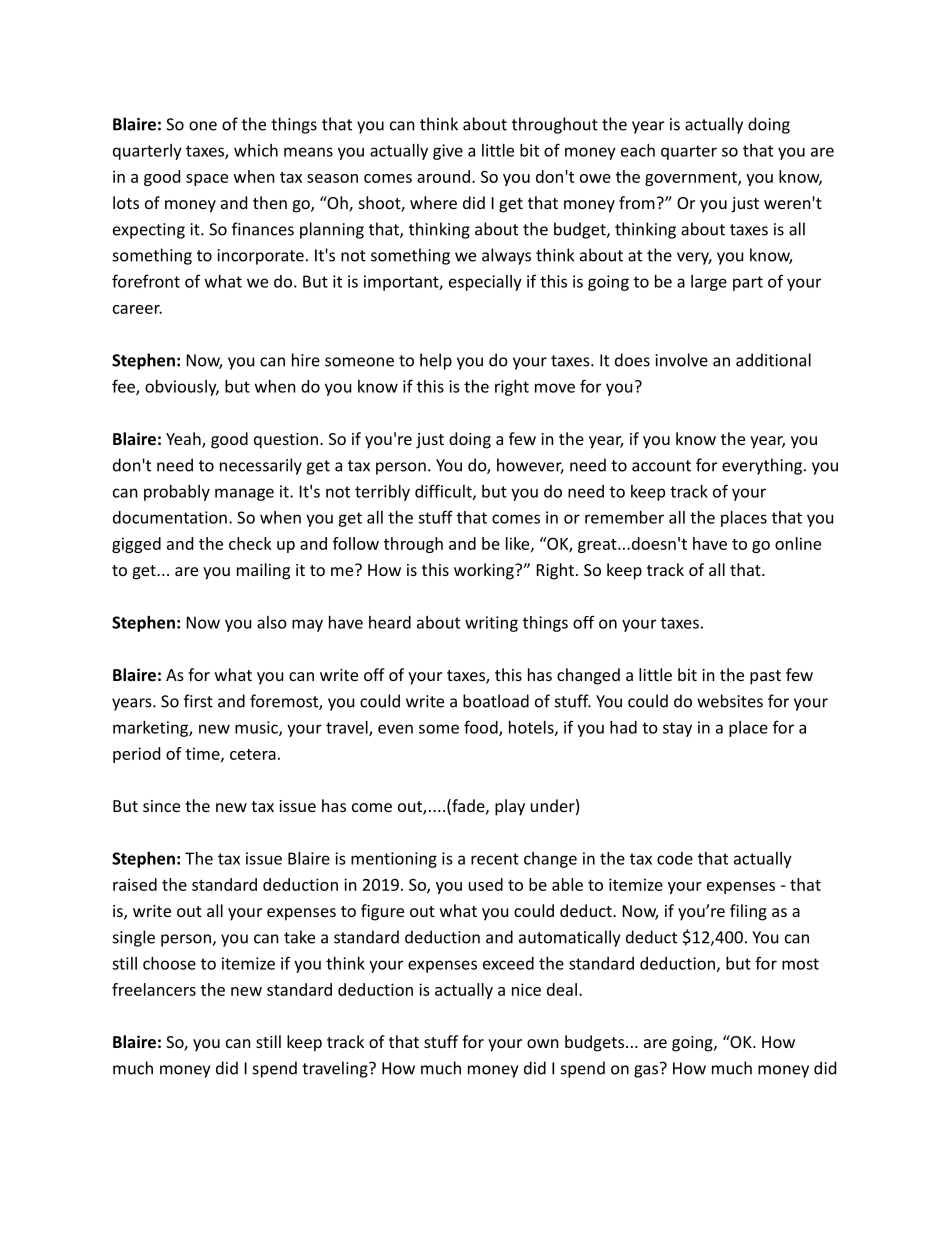  I want to click on around, so click(443, 176).
